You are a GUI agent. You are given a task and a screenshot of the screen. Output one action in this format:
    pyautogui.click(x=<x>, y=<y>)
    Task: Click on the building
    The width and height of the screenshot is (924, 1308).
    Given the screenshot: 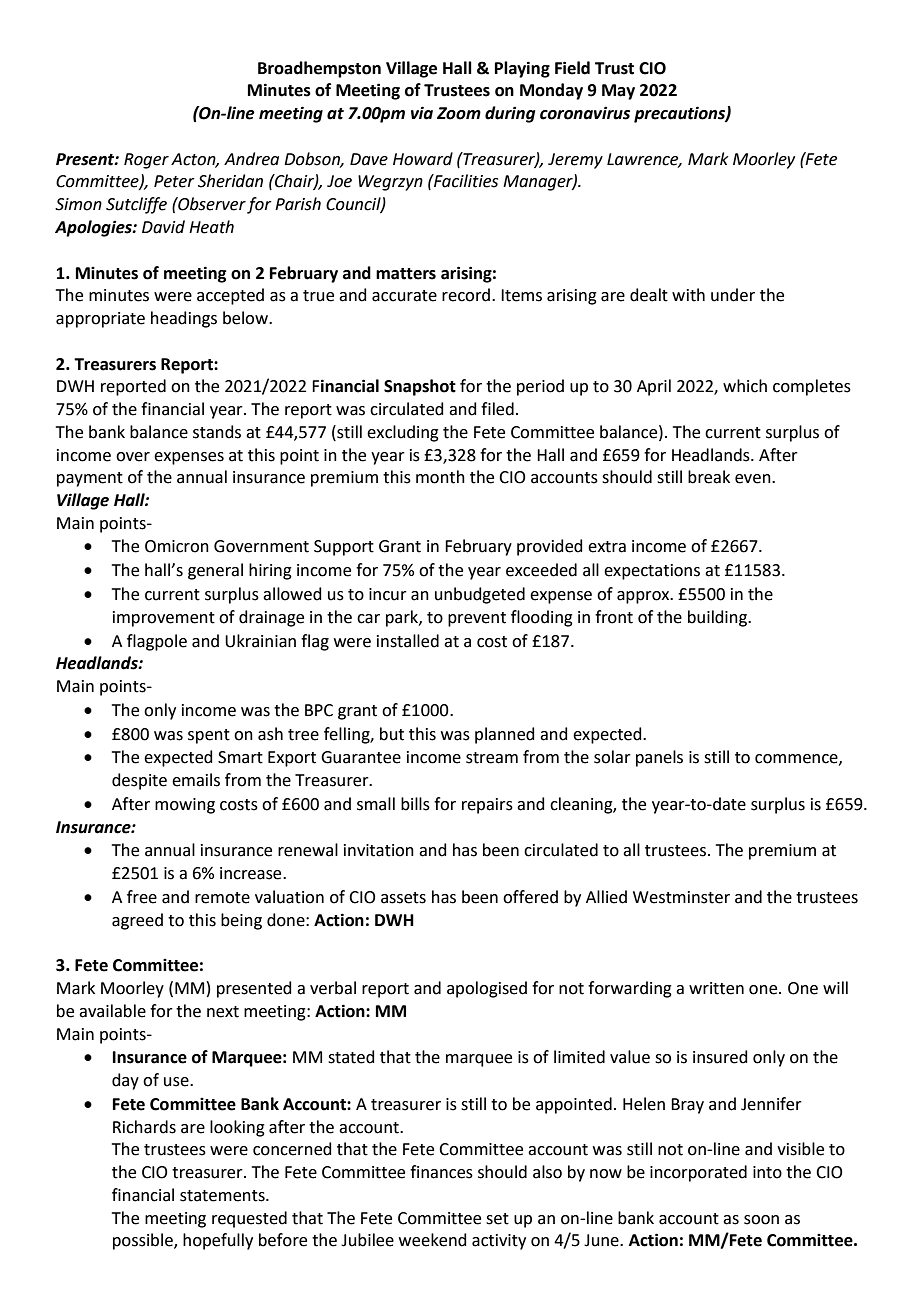 What is the action you would take?
    pyautogui.click(x=718, y=618)
